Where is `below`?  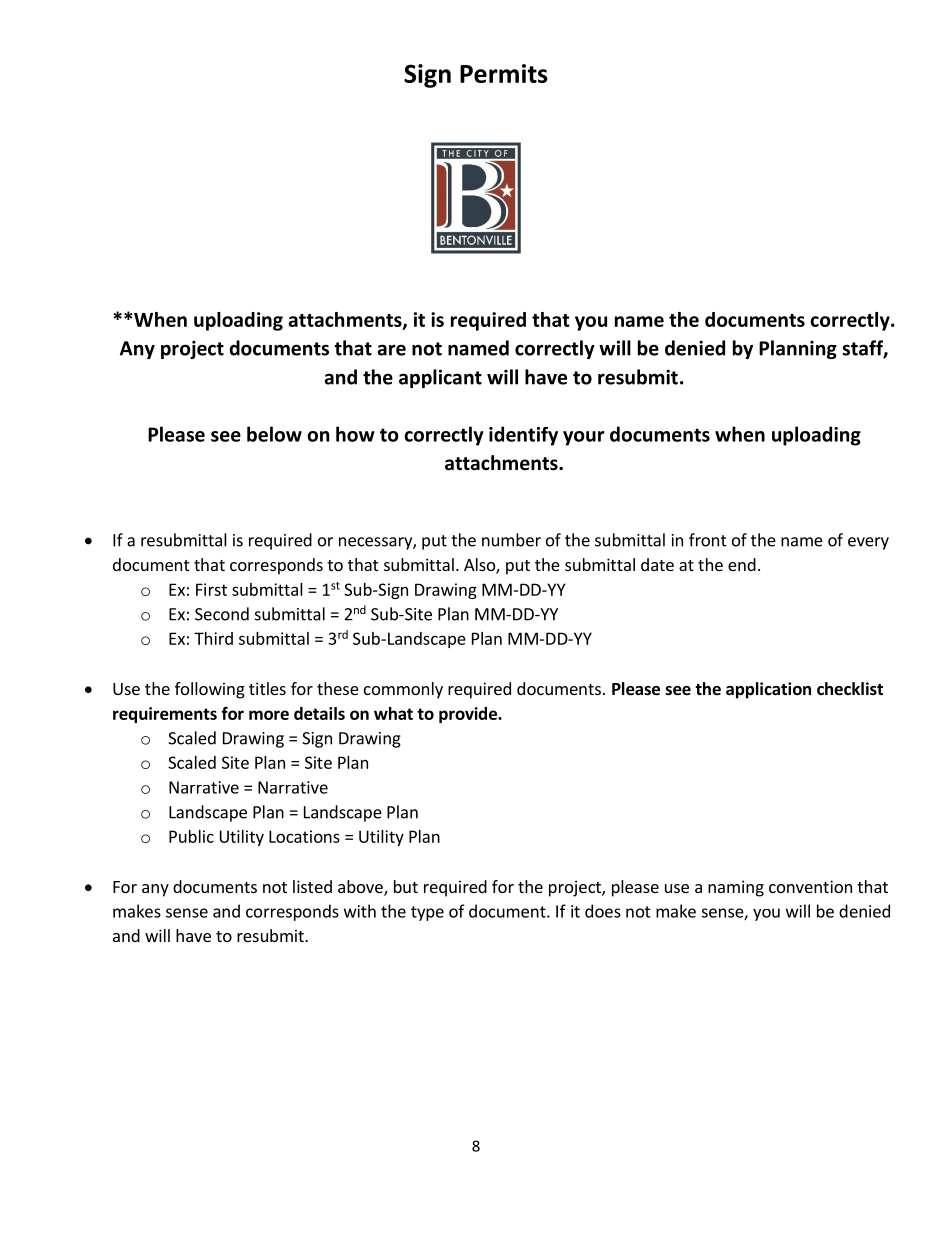
below is located at coordinates (274, 434).
